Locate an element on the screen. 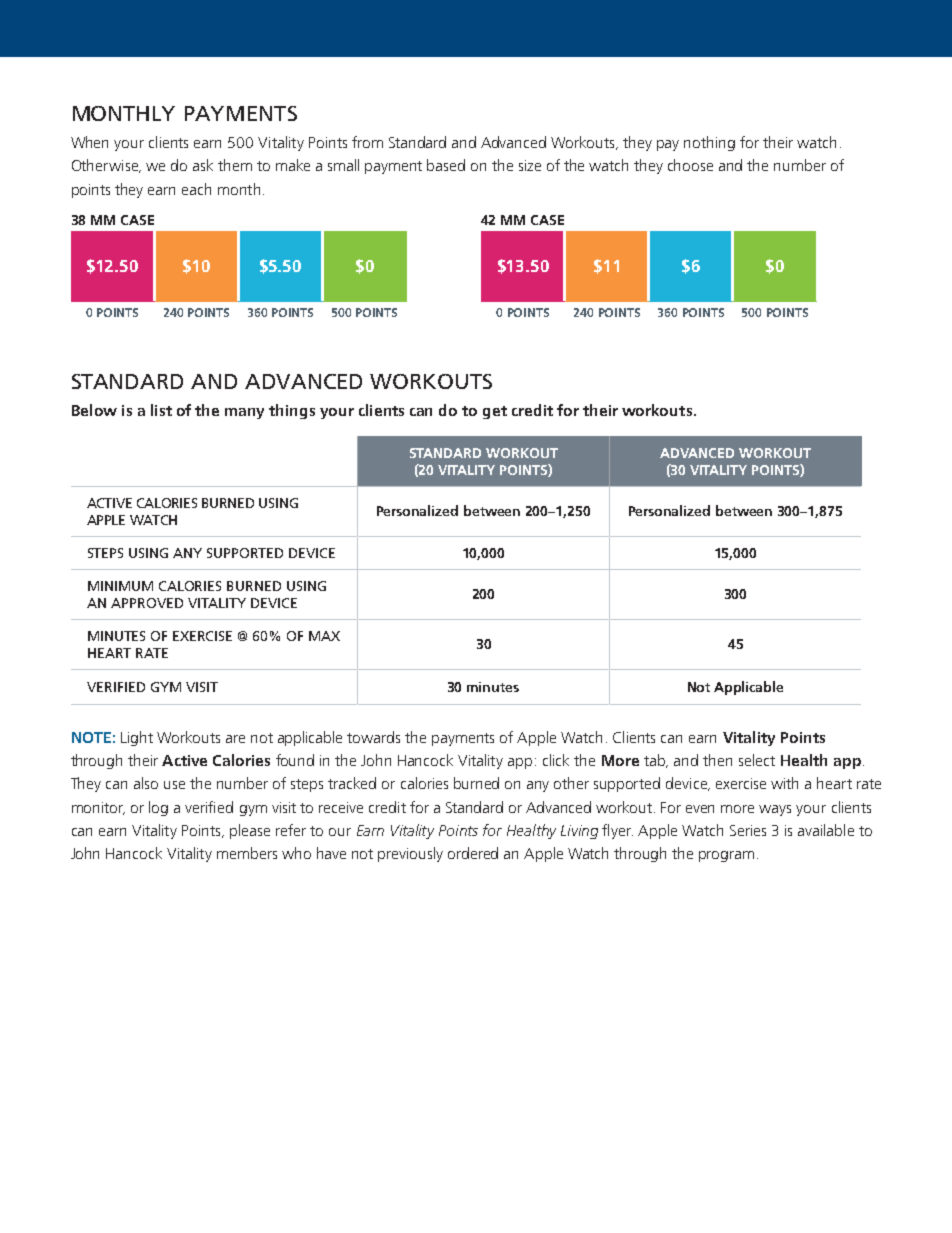  Series is located at coordinates (748, 830).
